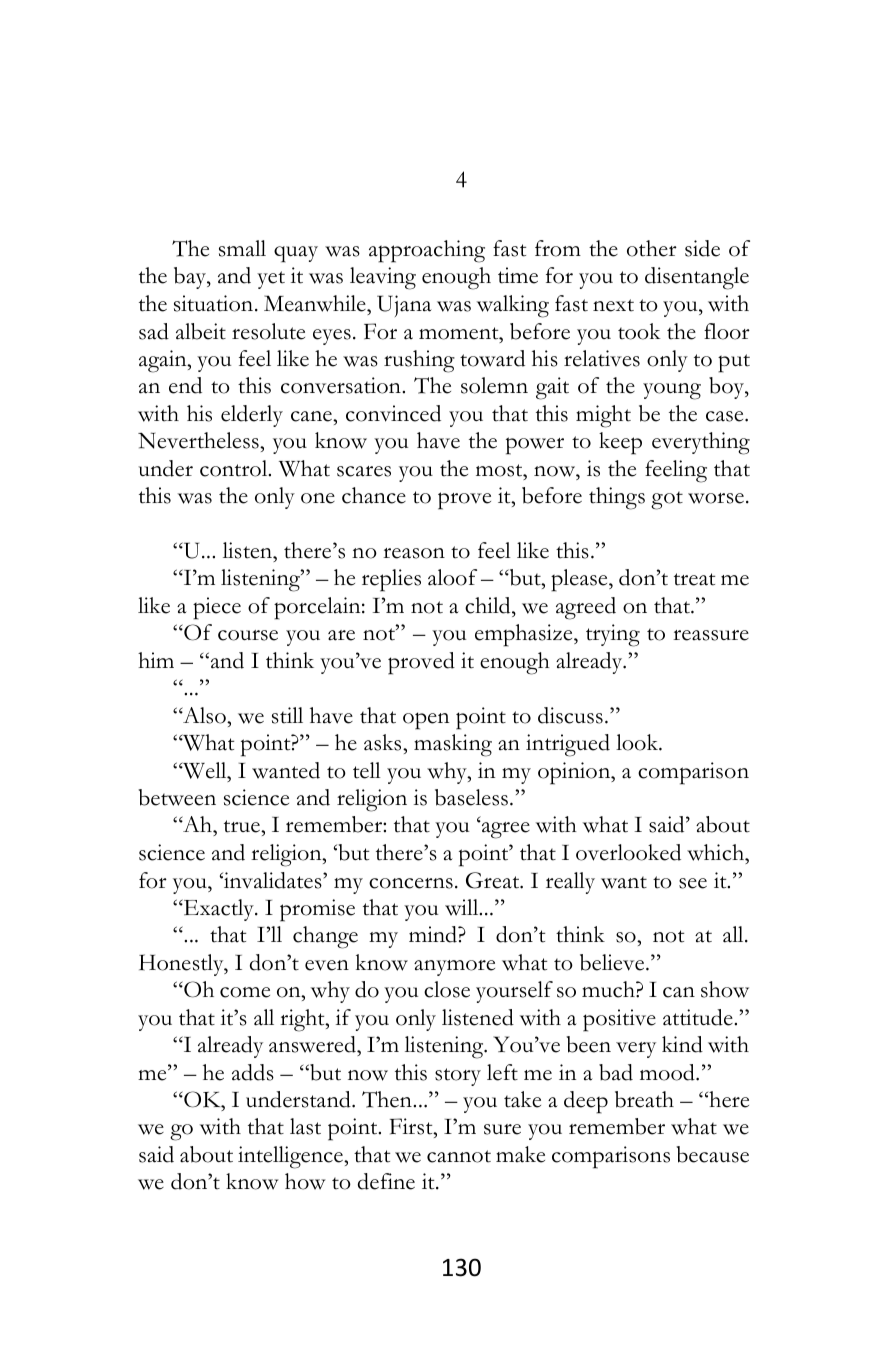 The image size is (888, 1372). Describe the element at coordinates (570, 715) in the document. I see `discuss` at that location.
